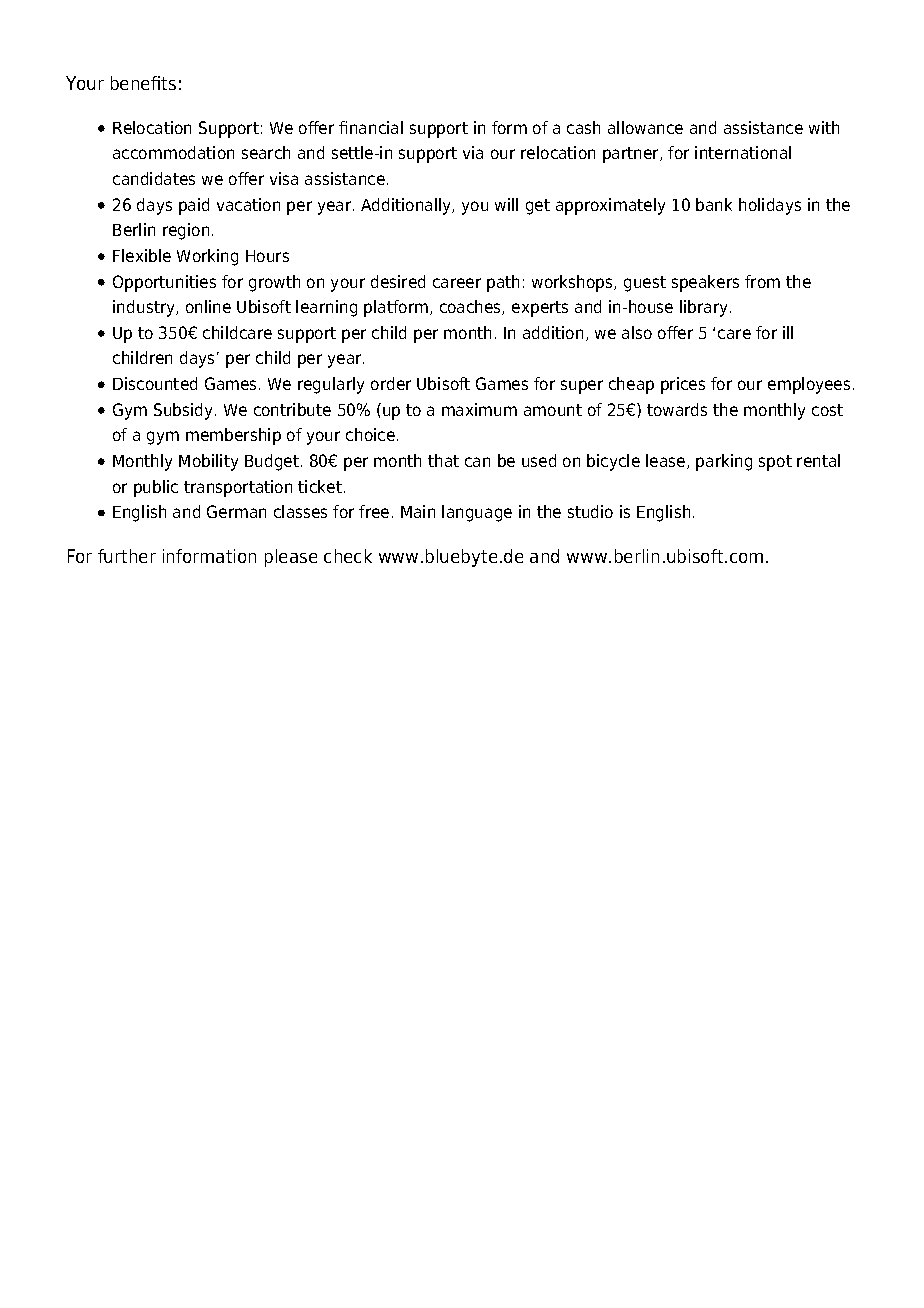 The image size is (924, 1308). I want to click on further, so click(127, 556).
